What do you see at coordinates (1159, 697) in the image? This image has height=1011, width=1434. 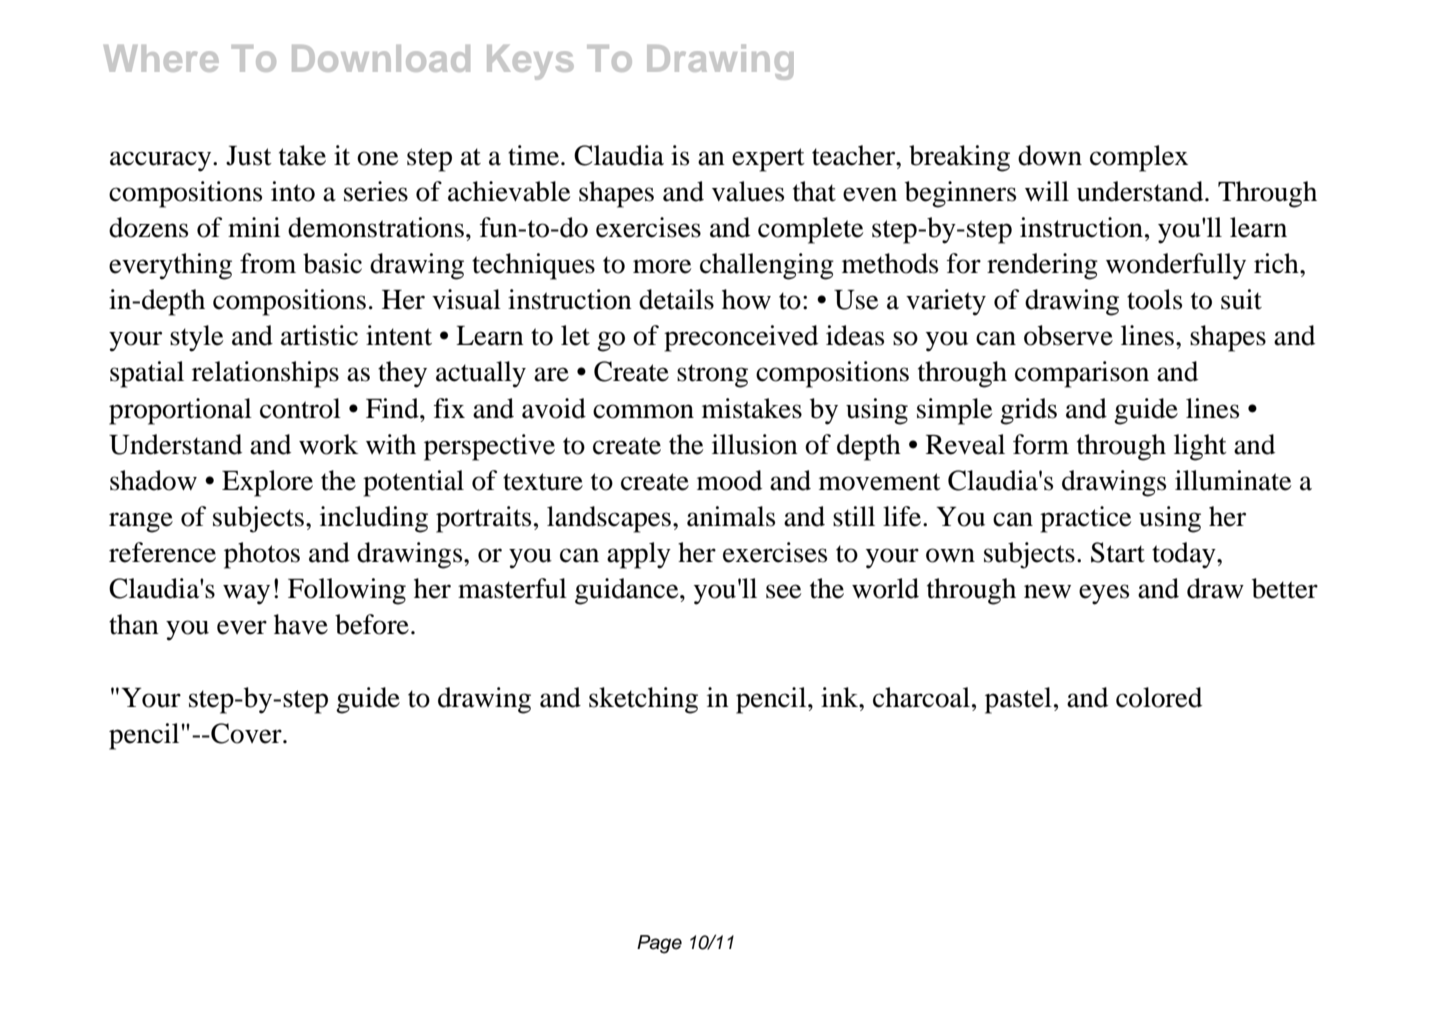 I see `colored` at bounding box center [1159, 697].
